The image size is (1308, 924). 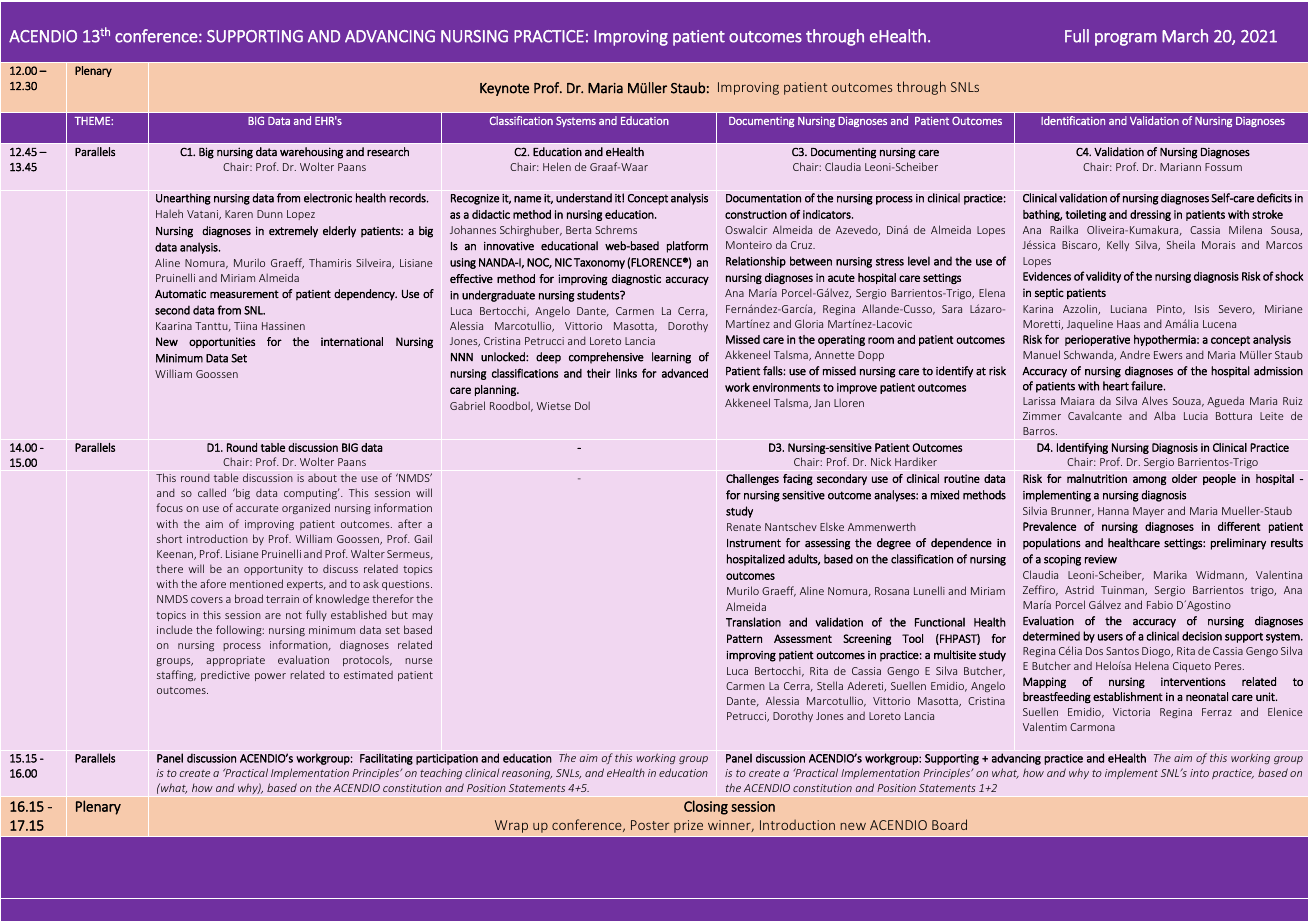 I want to click on Facilitating, so click(x=386, y=759).
